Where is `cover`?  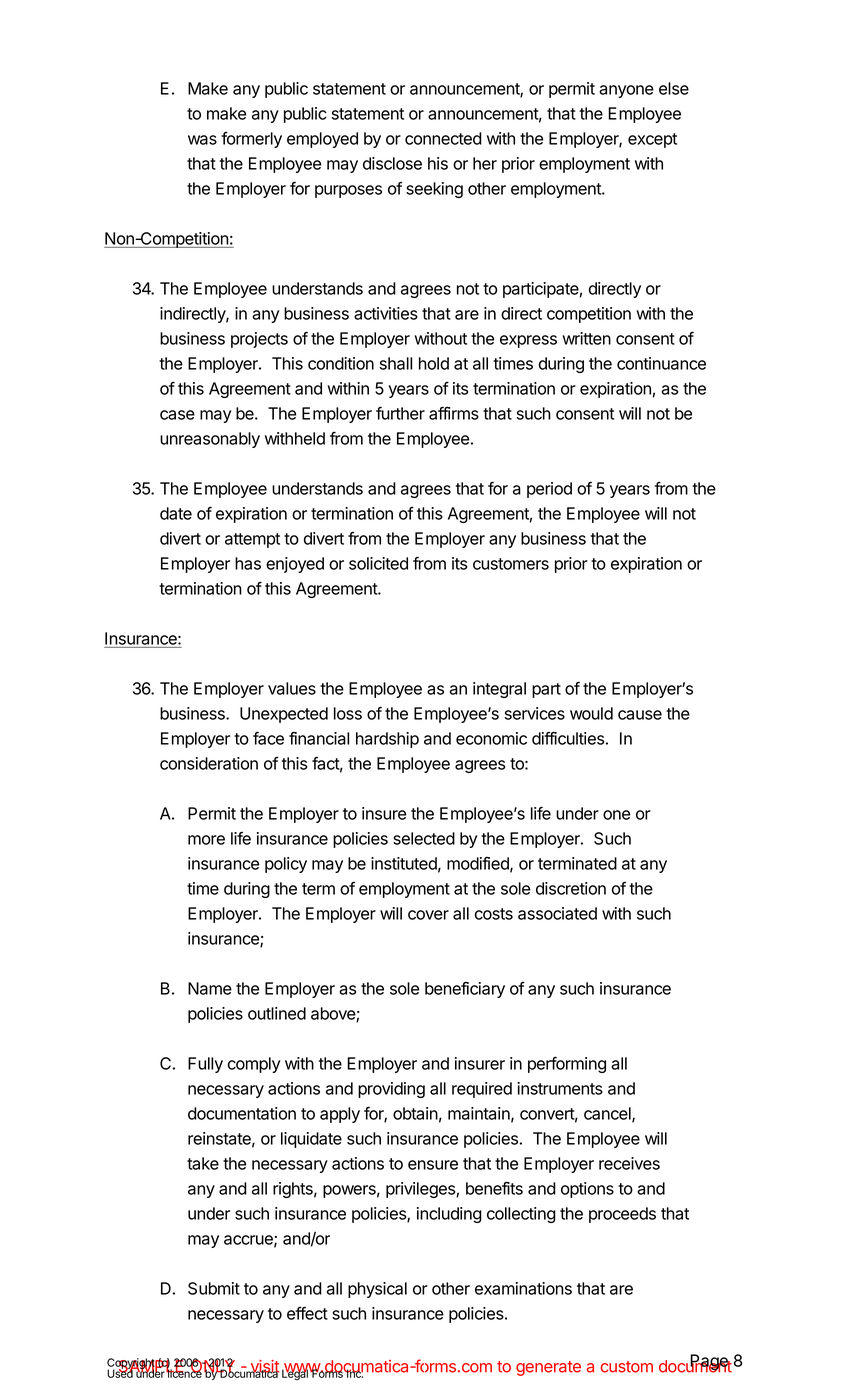
cover is located at coordinates (428, 915).
